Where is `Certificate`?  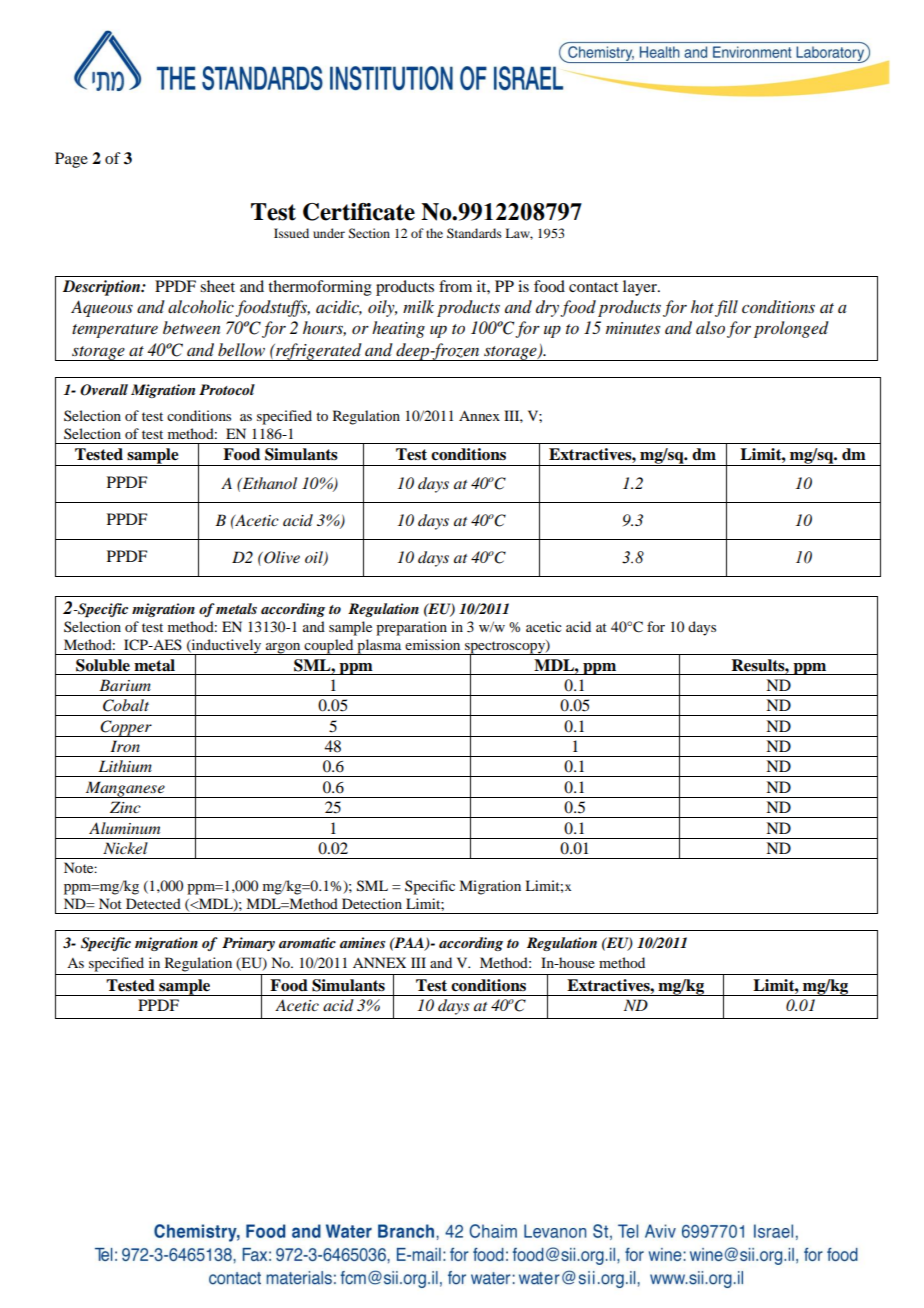
Certificate is located at coordinates (359, 212).
